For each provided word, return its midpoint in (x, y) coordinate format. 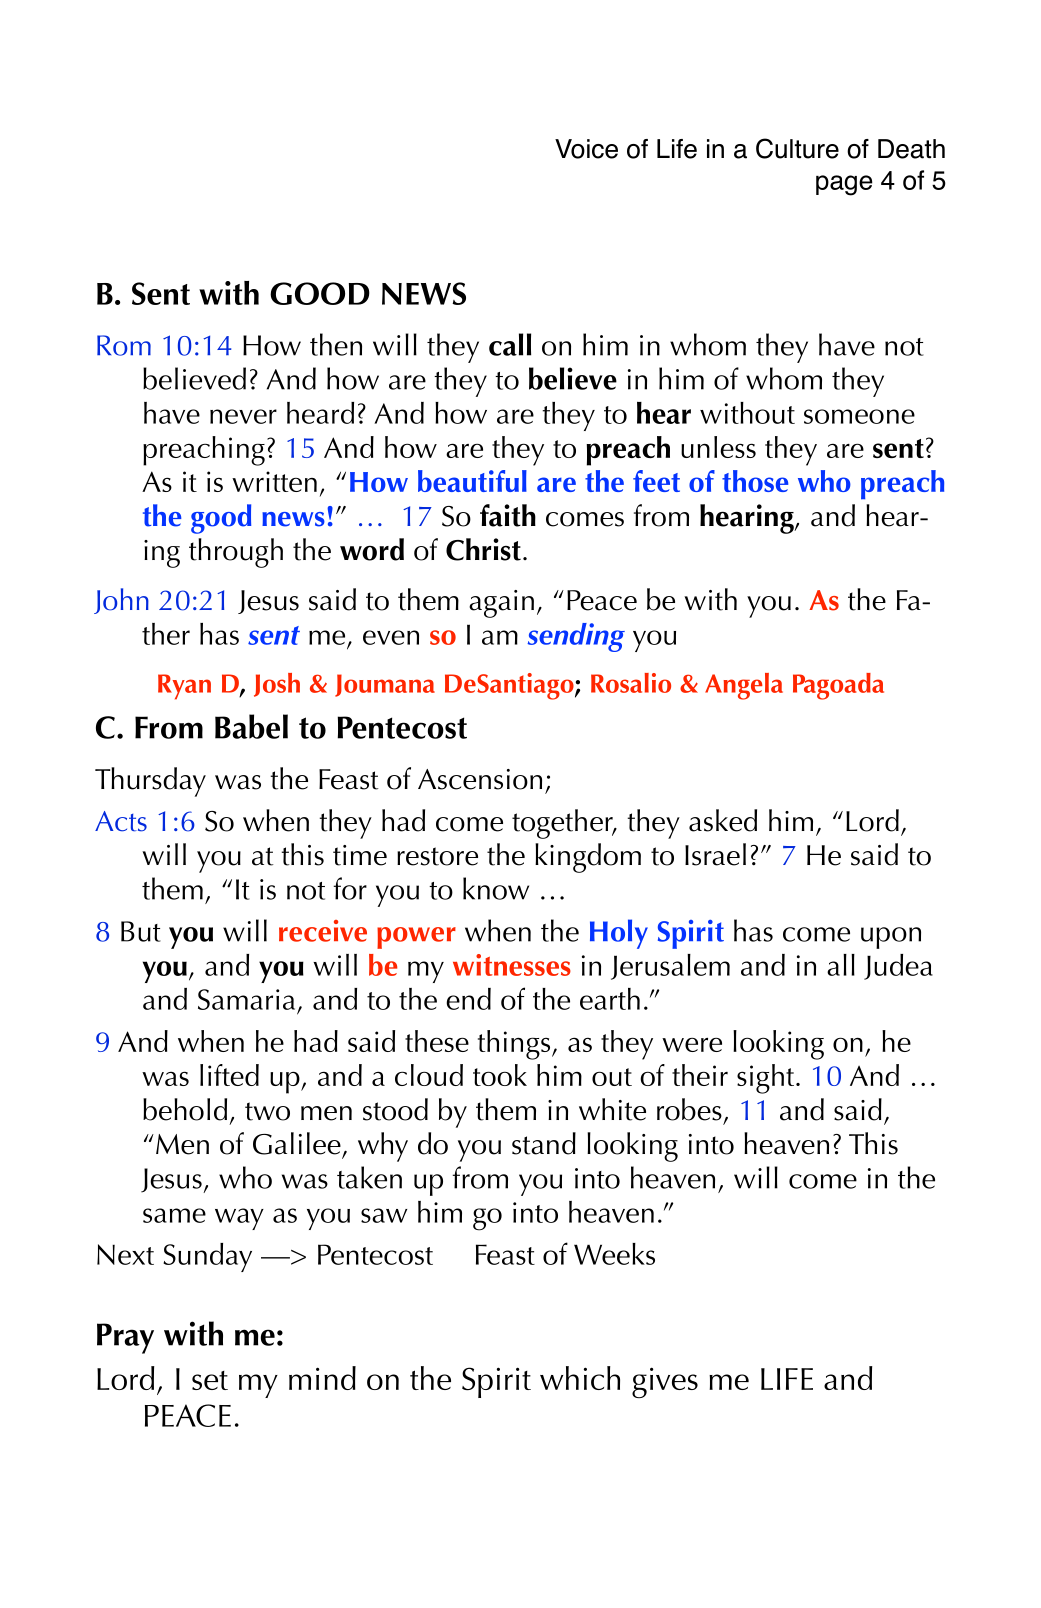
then (336, 344)
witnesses (512, 965)
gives (665, 1382)
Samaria (246, 999)
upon (891, 938)
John (121, 601)
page (844, 185)
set (210, 1380)
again (501, 604)
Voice (586, 149)
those (755, 481)
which (580, 1378)
